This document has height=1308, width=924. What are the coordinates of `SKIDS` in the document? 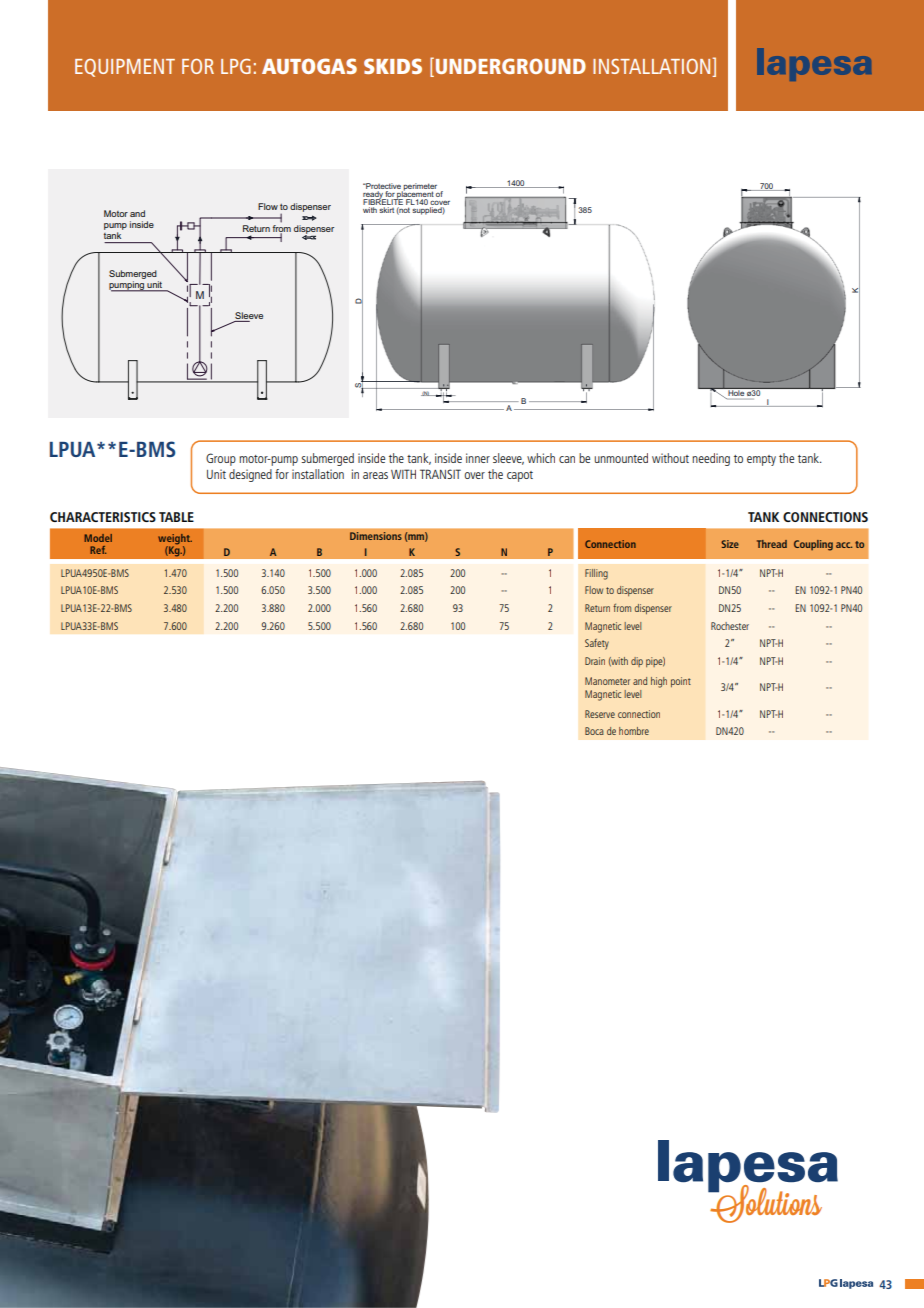 It's located at (393, 66).
